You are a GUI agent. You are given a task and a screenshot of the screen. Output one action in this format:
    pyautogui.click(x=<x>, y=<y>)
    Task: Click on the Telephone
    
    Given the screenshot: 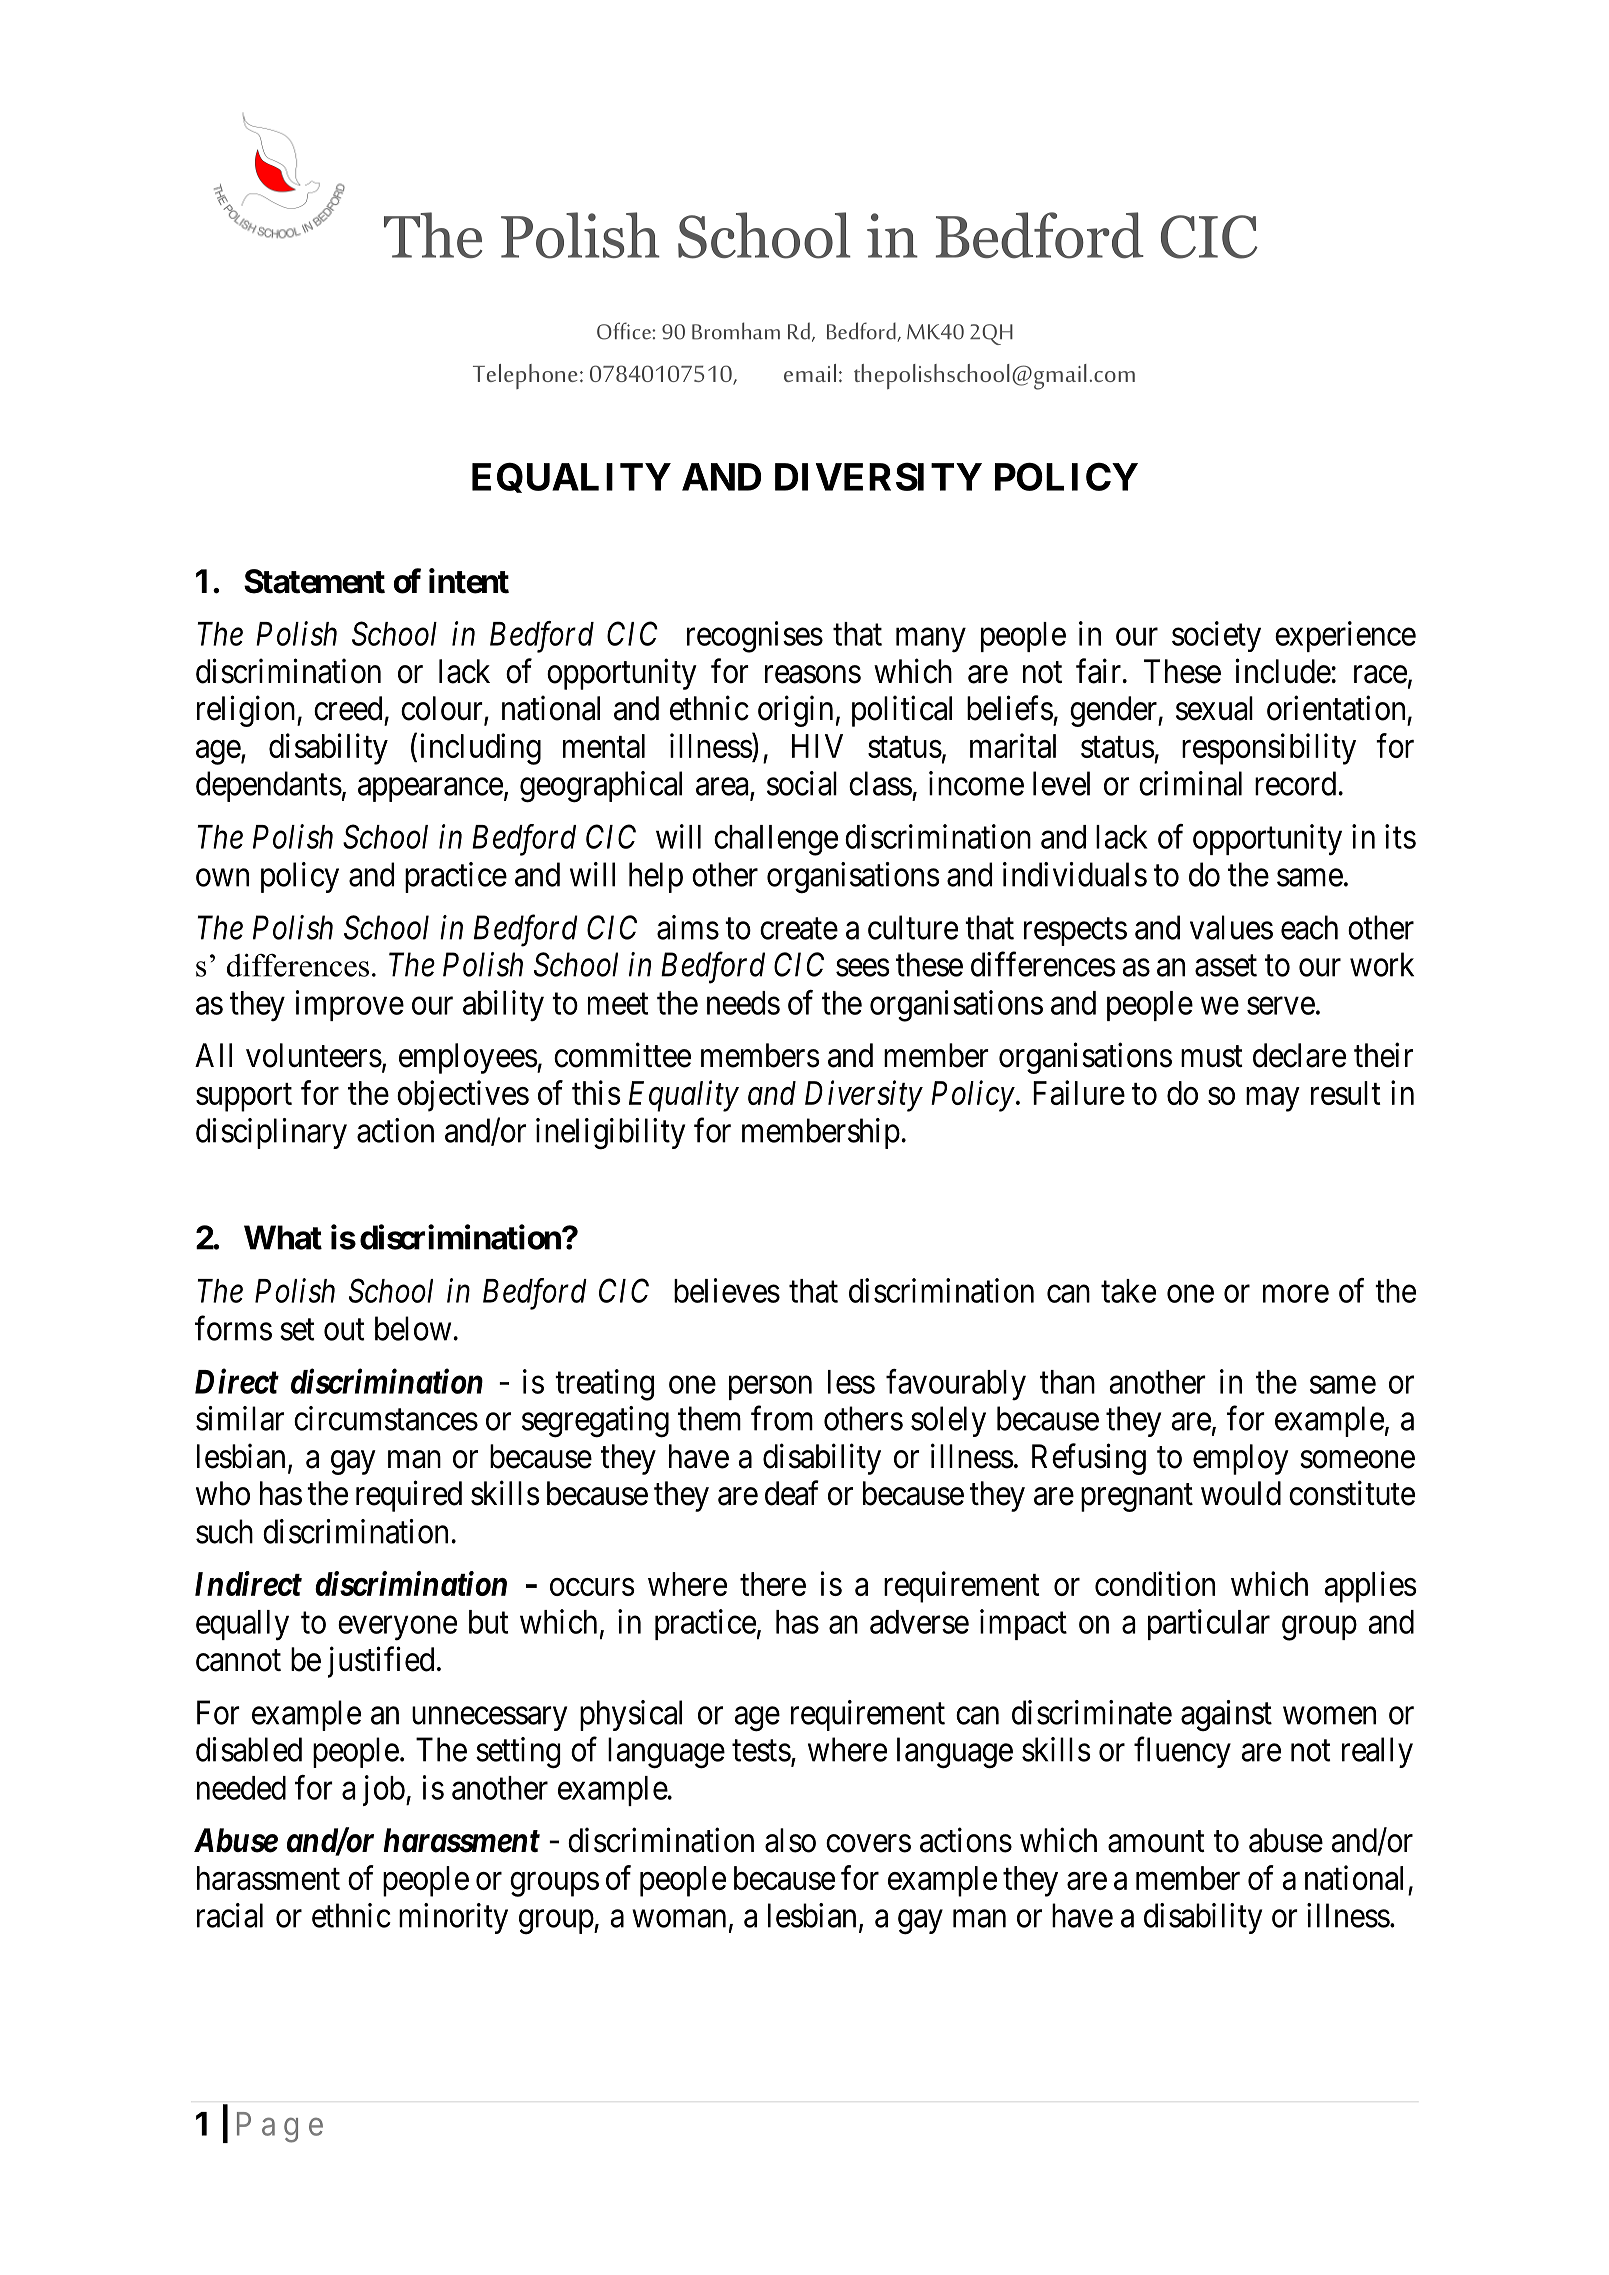 What is the action you would take?
    pyautogui.click(x=525, y=376)
